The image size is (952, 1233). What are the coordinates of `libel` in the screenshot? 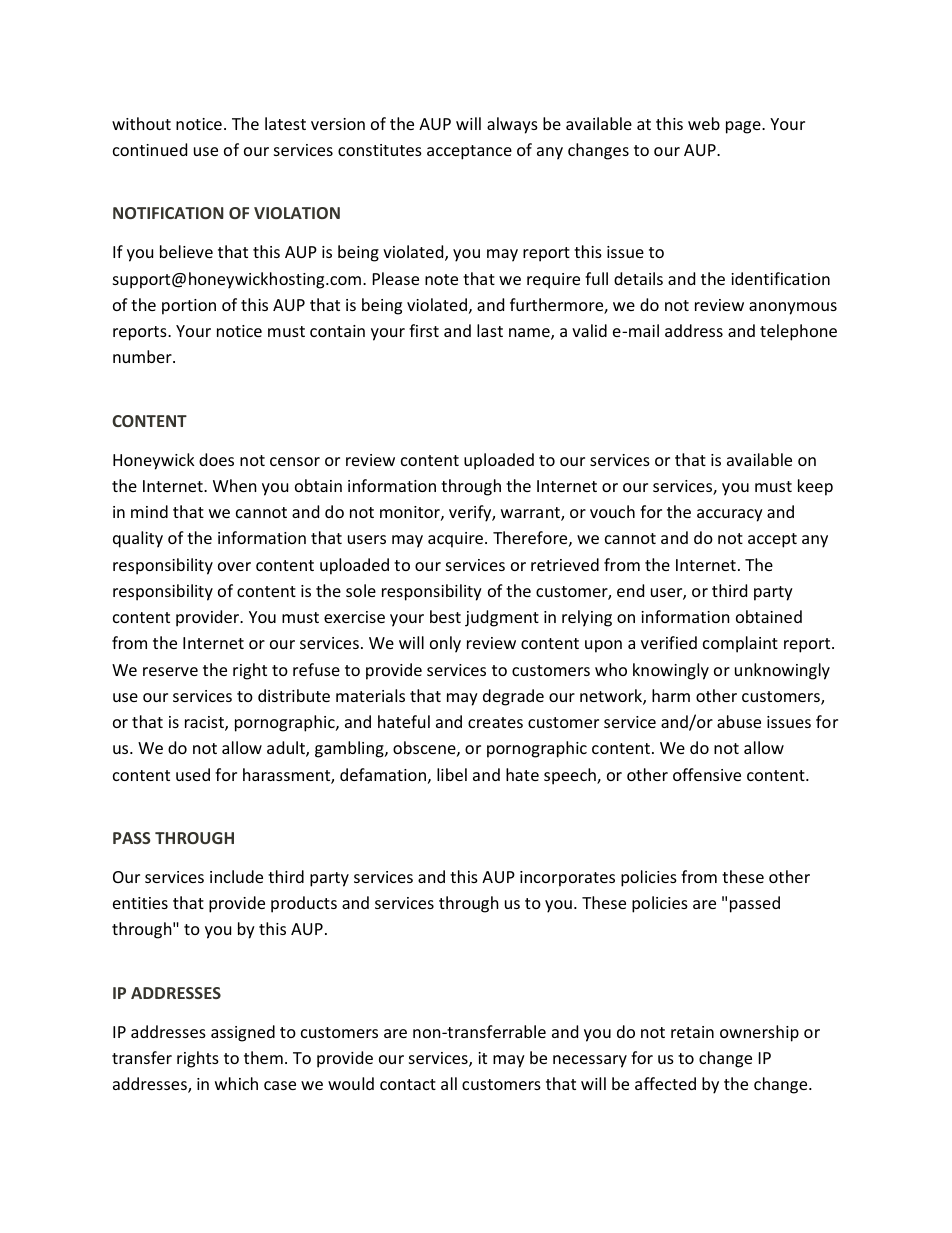 It's located at (452, 774).
